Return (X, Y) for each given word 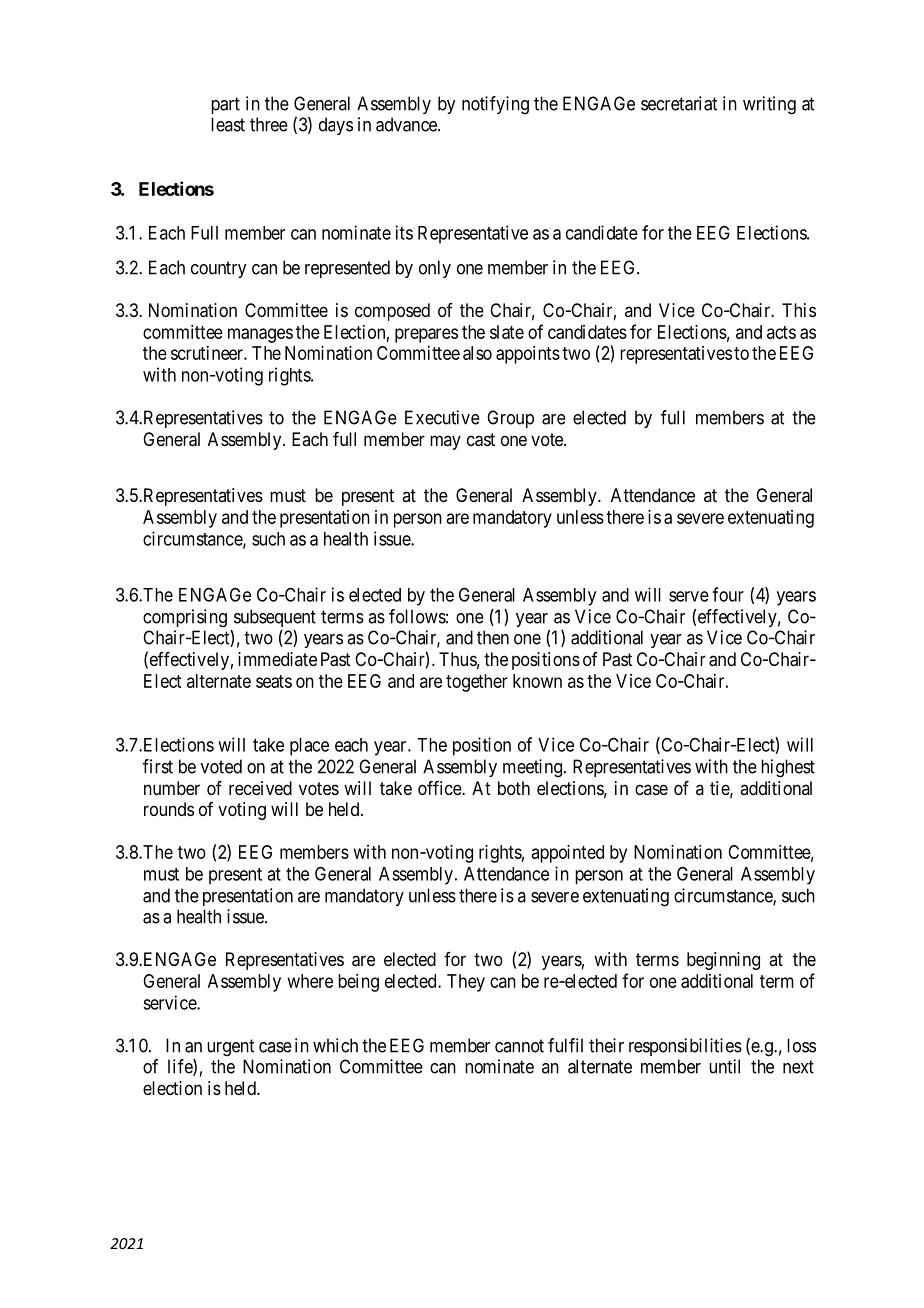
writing (769, 105)
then (493, 637)
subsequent (275, 618)
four (728, 594)
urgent (230, 1048)
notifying (495, 105)
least (228, 124)
